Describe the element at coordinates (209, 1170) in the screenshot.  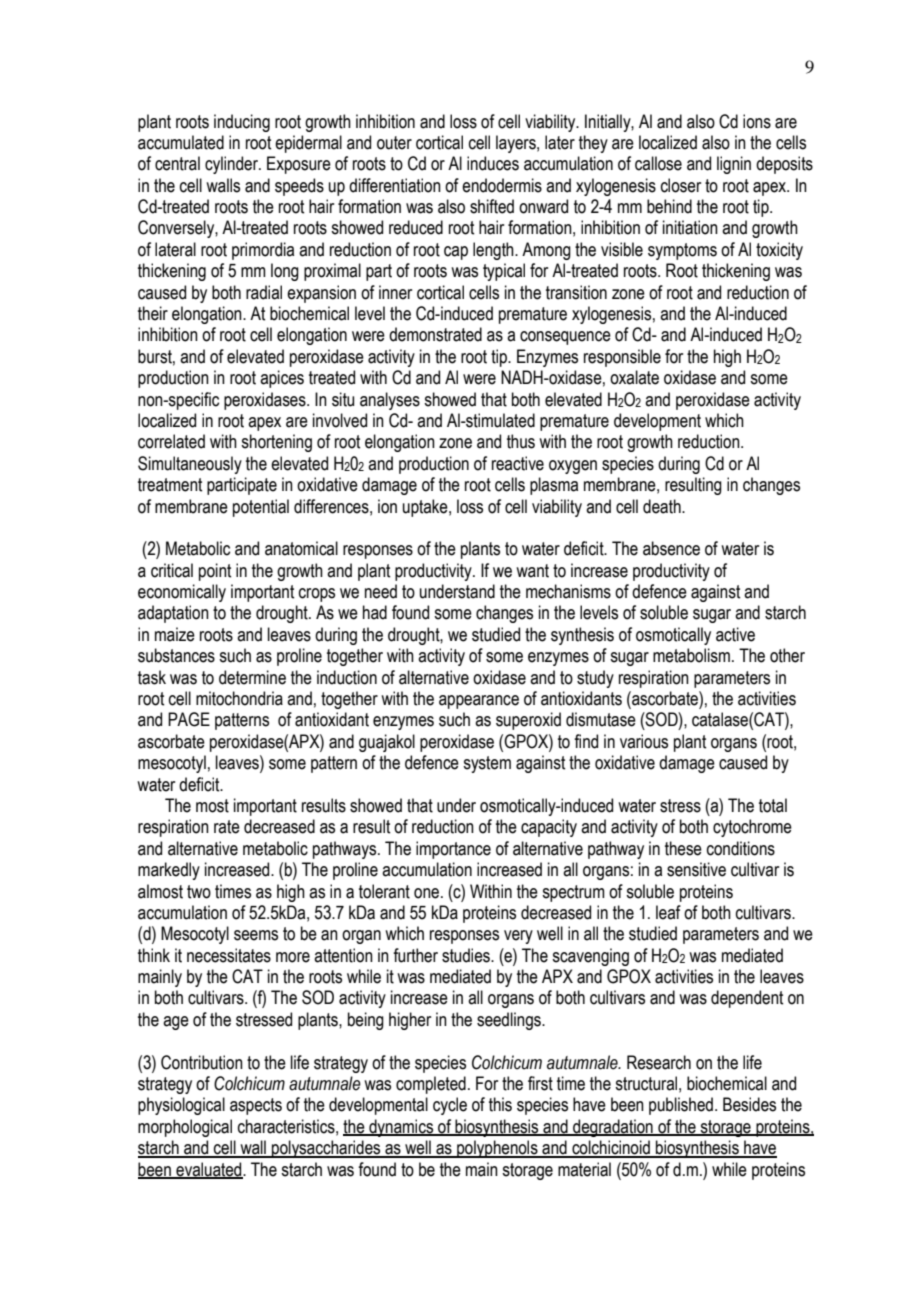
I see `evaluated` at that location.
